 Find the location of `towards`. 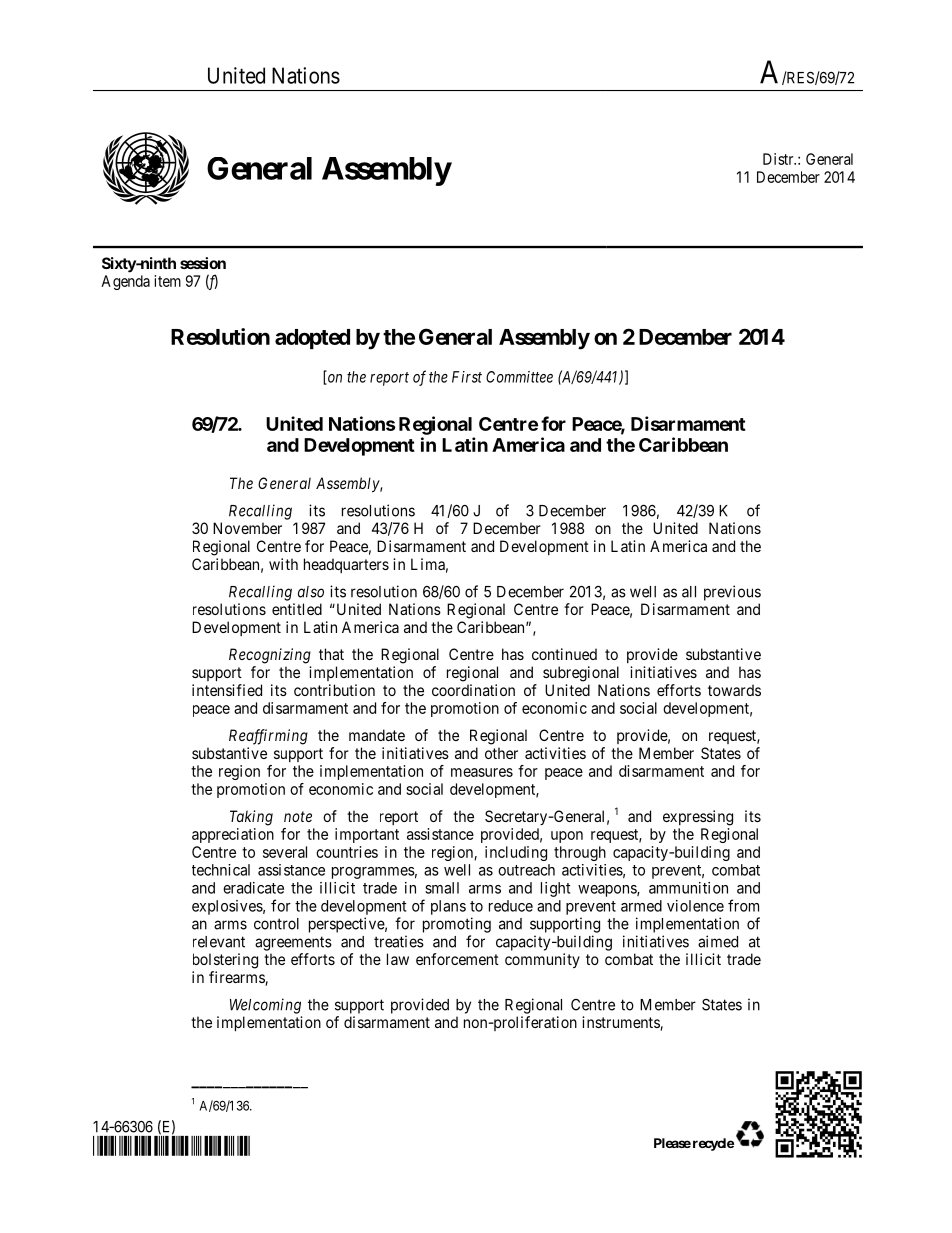

towards is located at coordinates (734, 690).
